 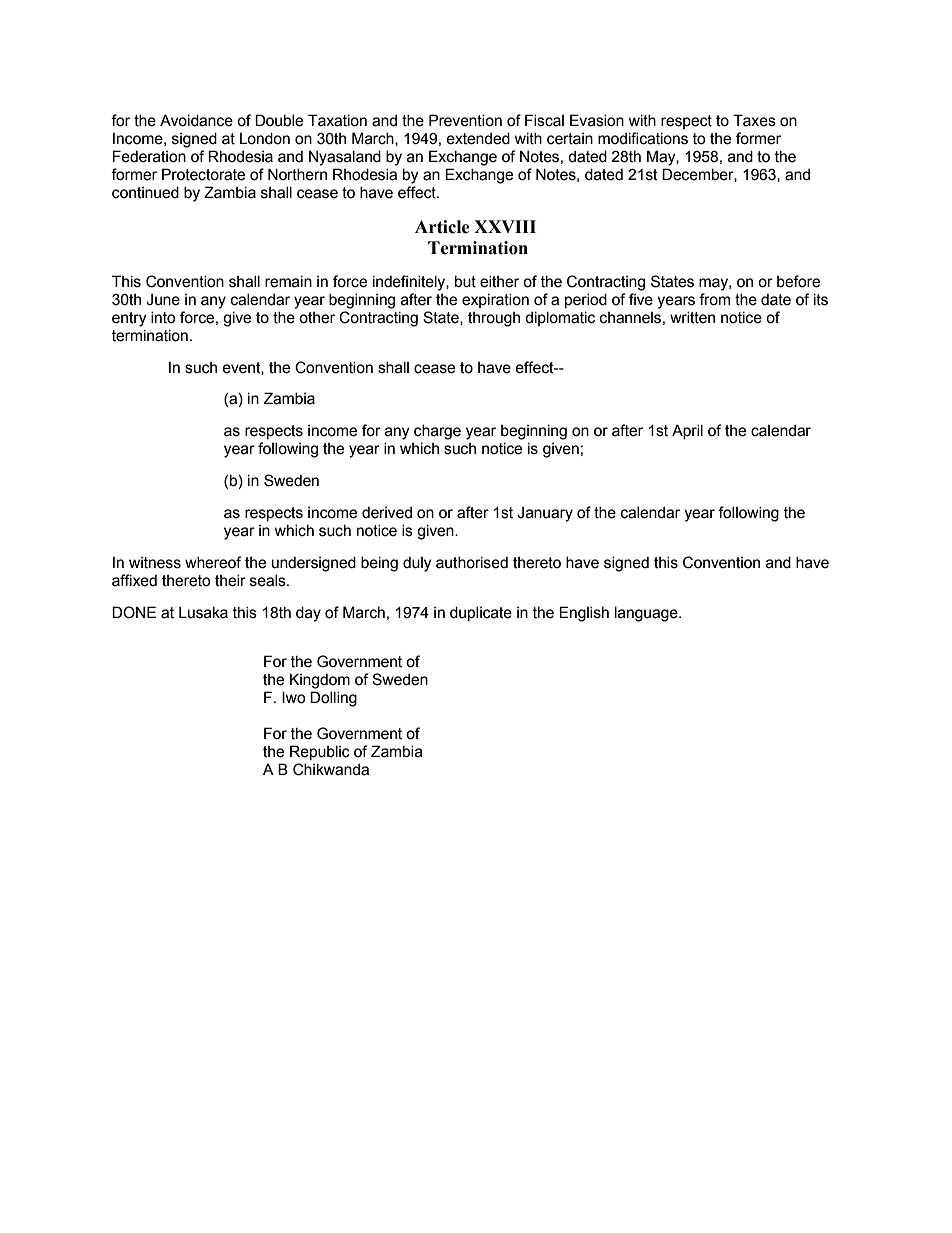 I want to click on charge, so click(x=437, y=432).
